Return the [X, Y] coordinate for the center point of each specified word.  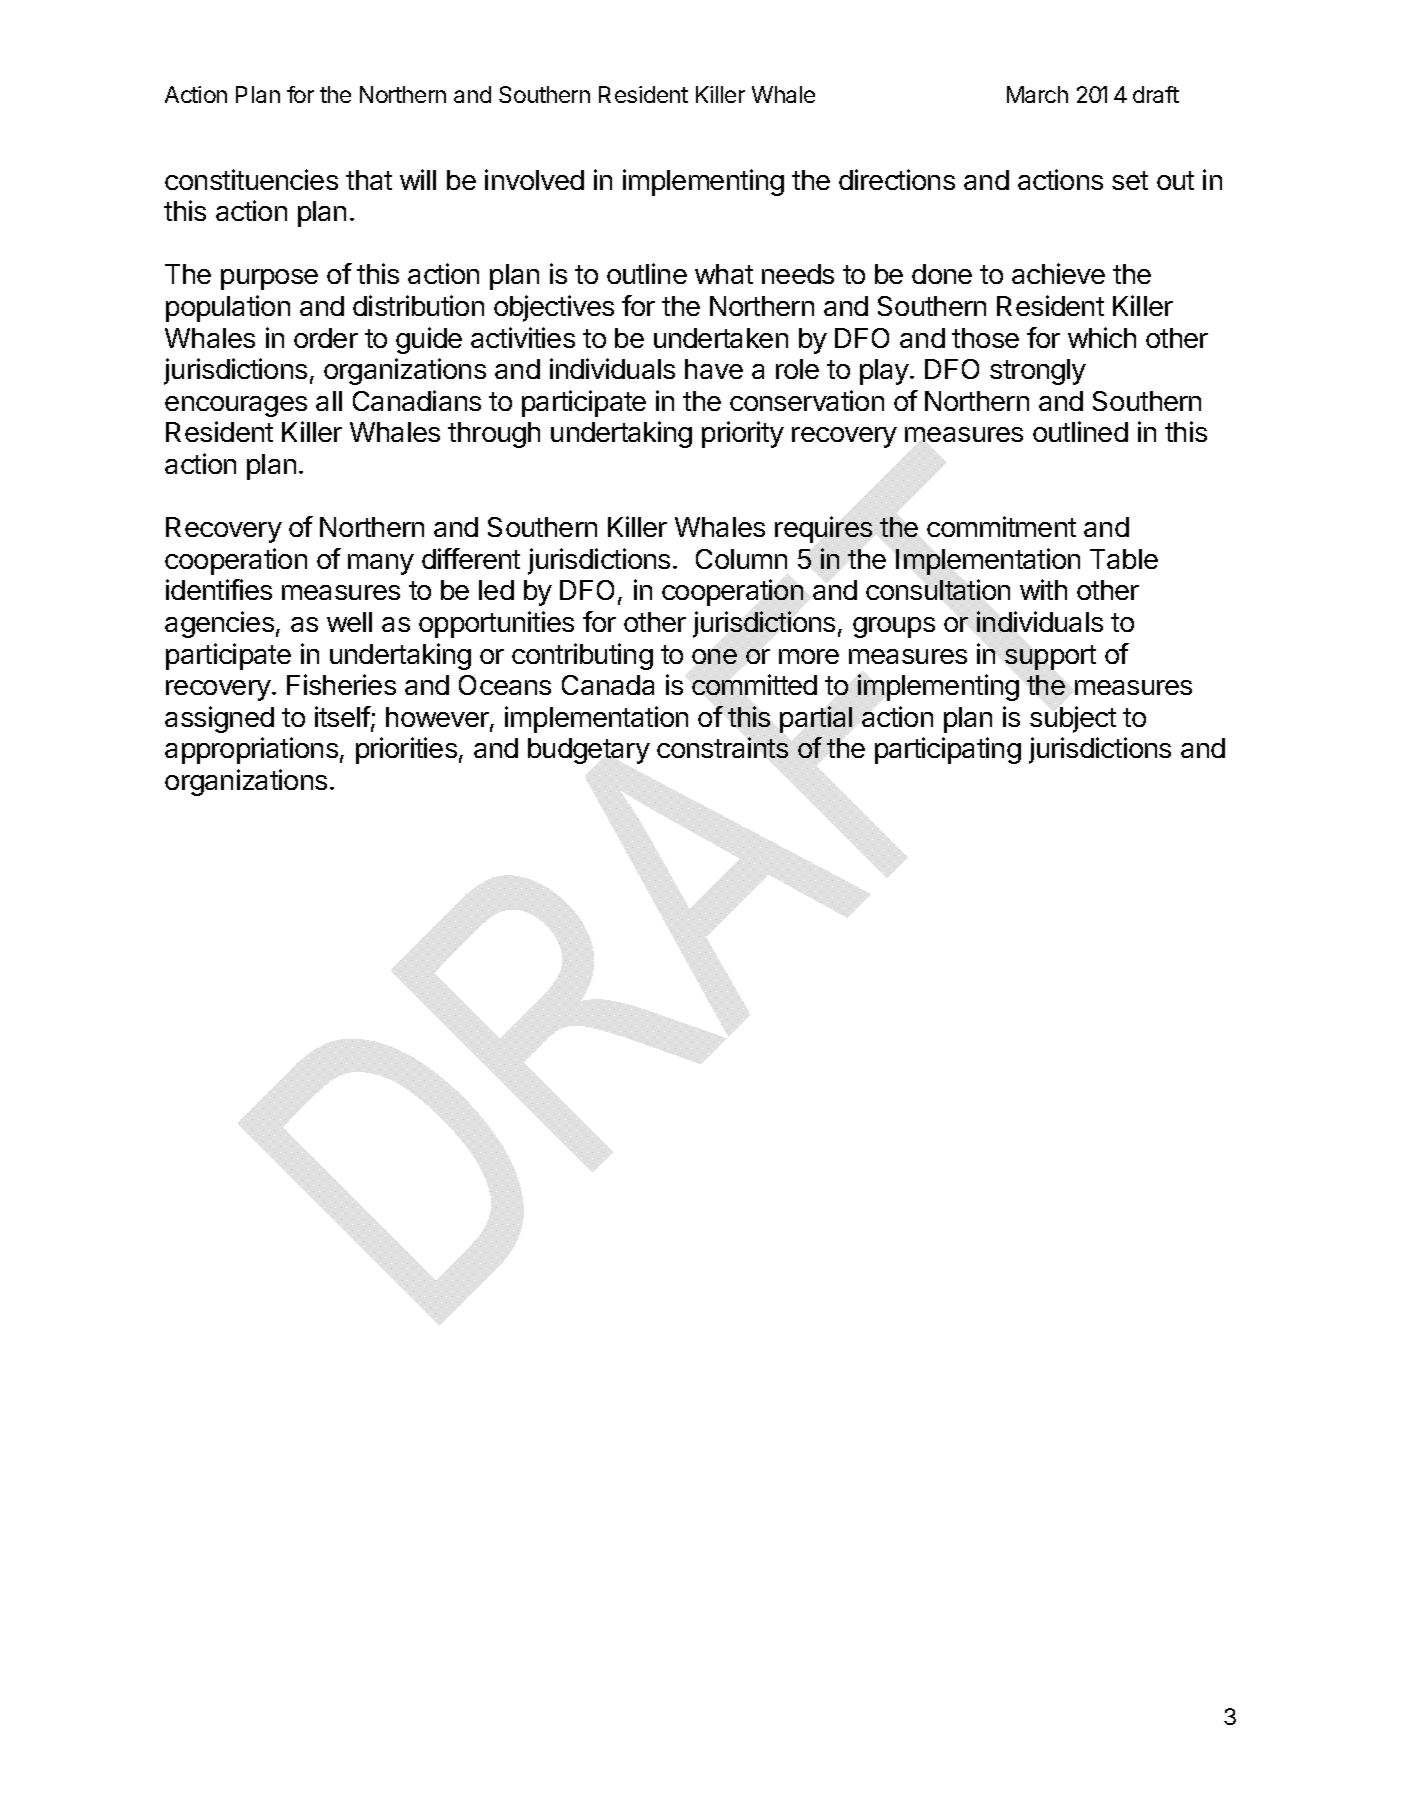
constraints [722, 747]
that [369, 180]
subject [1073, 719]
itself [343, 716]
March [1037, 94]
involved [534, 179]
